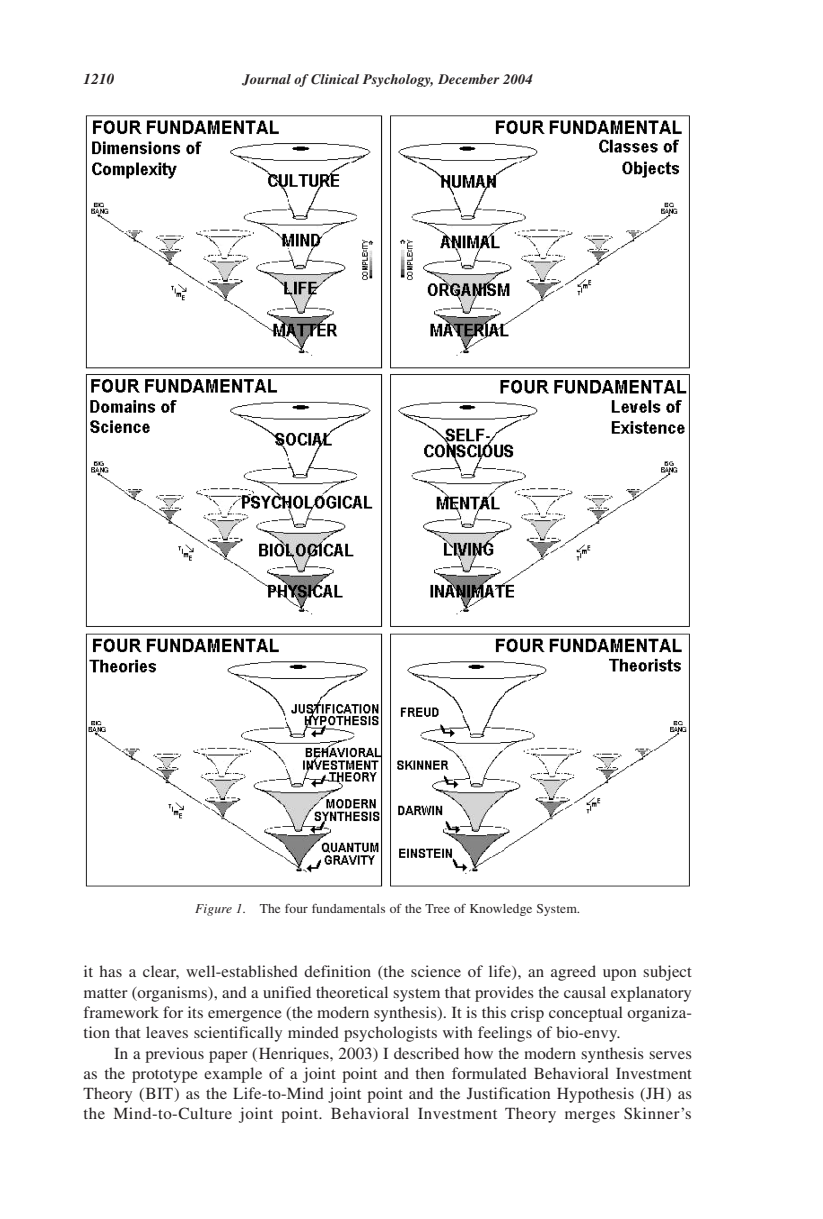 The image size is (823, 1219). I want to click on fundamentals, so click(348, 908).
